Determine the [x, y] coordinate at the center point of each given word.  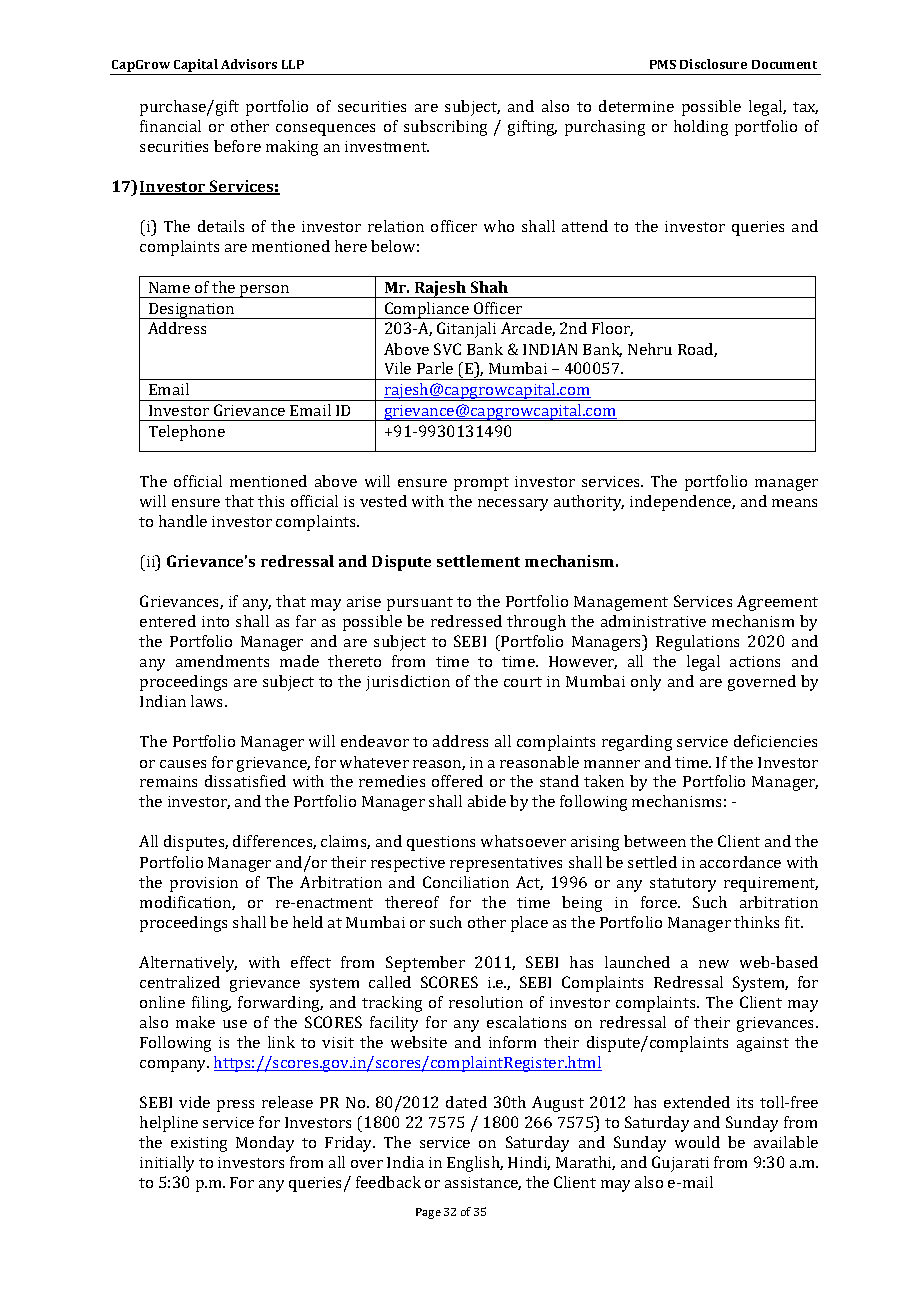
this [271, 501]
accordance [740, 862]
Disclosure [713, 64]
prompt [481, 484]
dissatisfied [245, 781]
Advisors [249, 64]
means [794, 503]
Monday [265, 1144]
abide [487, 801]
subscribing [445, 128]
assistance [483, 1183]
